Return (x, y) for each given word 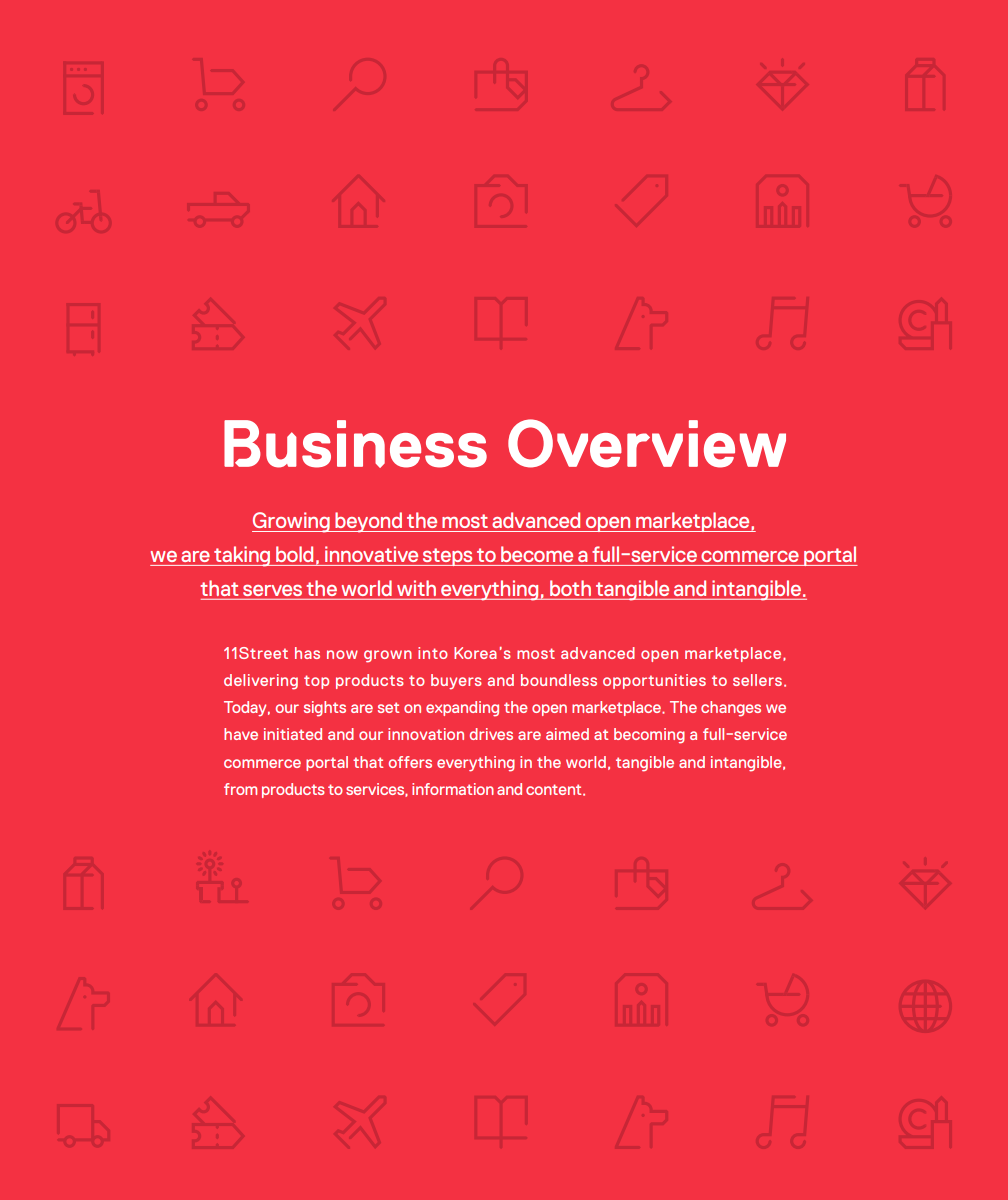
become (537, 554)
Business (355, 444)
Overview (647, 443)
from (240, 789)
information (453, 789)
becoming (649, 736)
